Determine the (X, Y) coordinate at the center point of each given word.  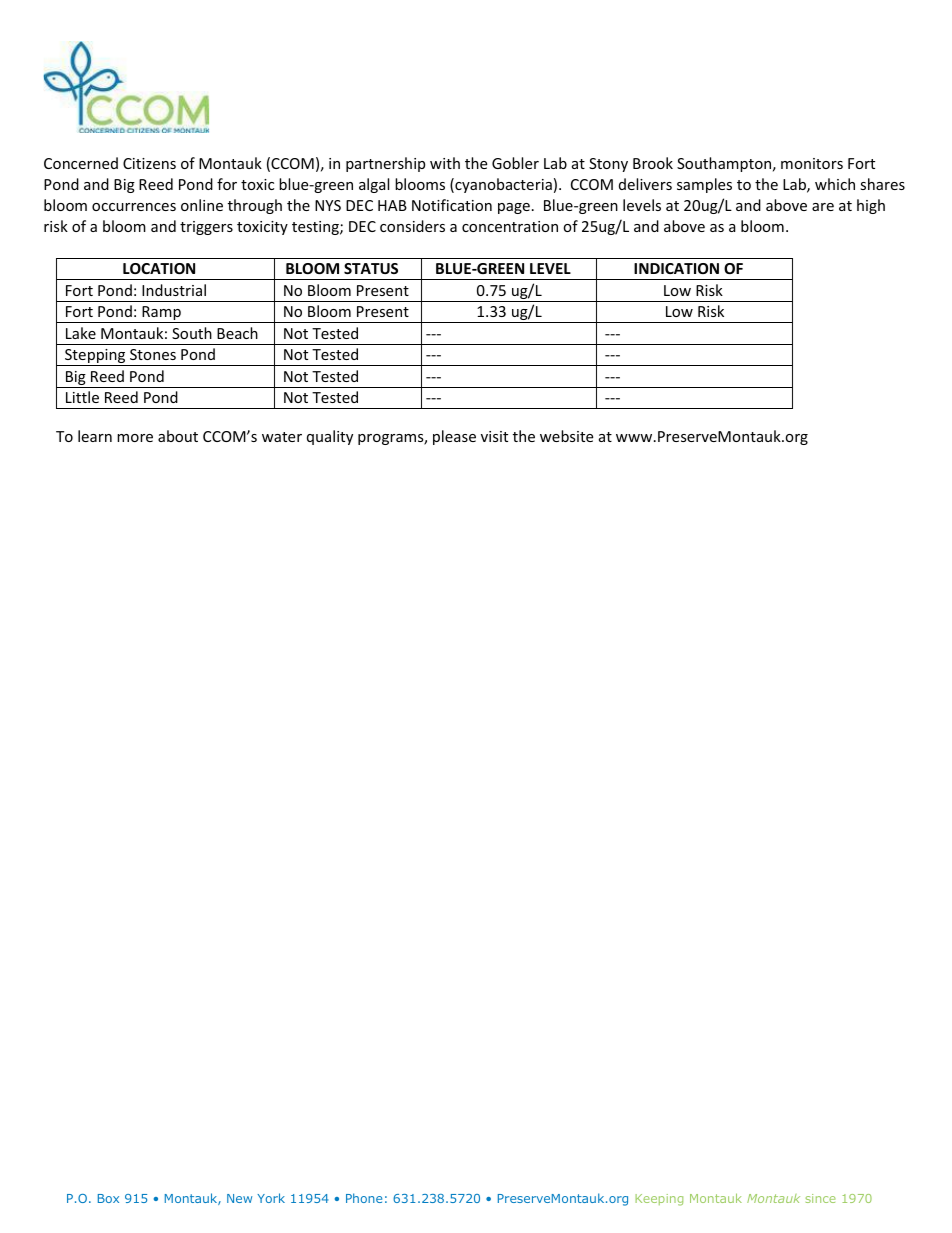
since (821, 1198)
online (202, 205)
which (835, 184)
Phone (364, 1198)
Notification (452, 205)
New (239, 1198)
